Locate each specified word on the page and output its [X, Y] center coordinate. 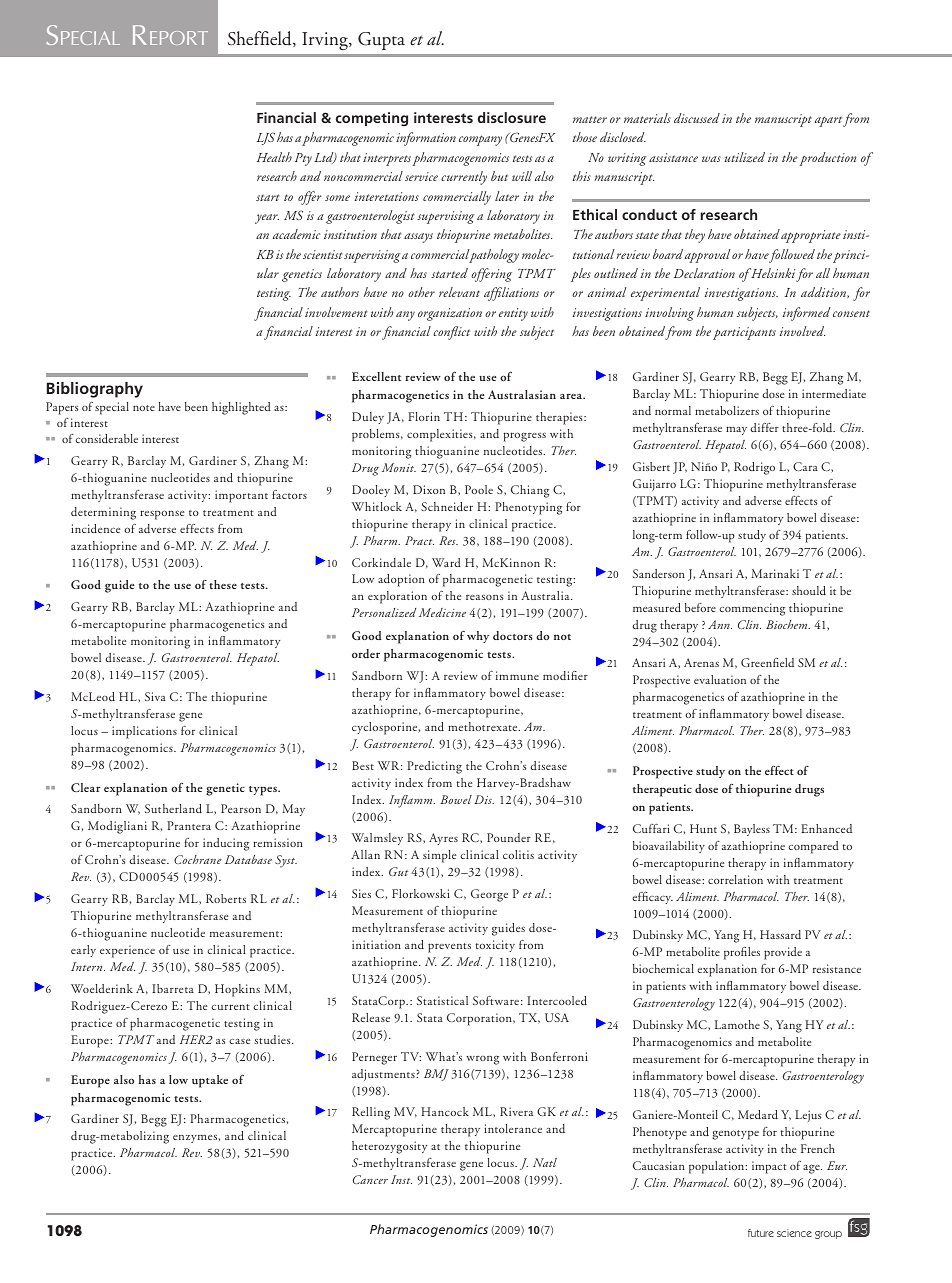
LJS [266, 139]
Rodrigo [754, 468]
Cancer [370, 1179]
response [162, 515]
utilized [745, 157]
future [761, 1233]
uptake [210, 1081]
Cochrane [198, 859]
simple [439, 856]
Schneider [447, 506]
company [480, 140]
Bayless [752, 830]
